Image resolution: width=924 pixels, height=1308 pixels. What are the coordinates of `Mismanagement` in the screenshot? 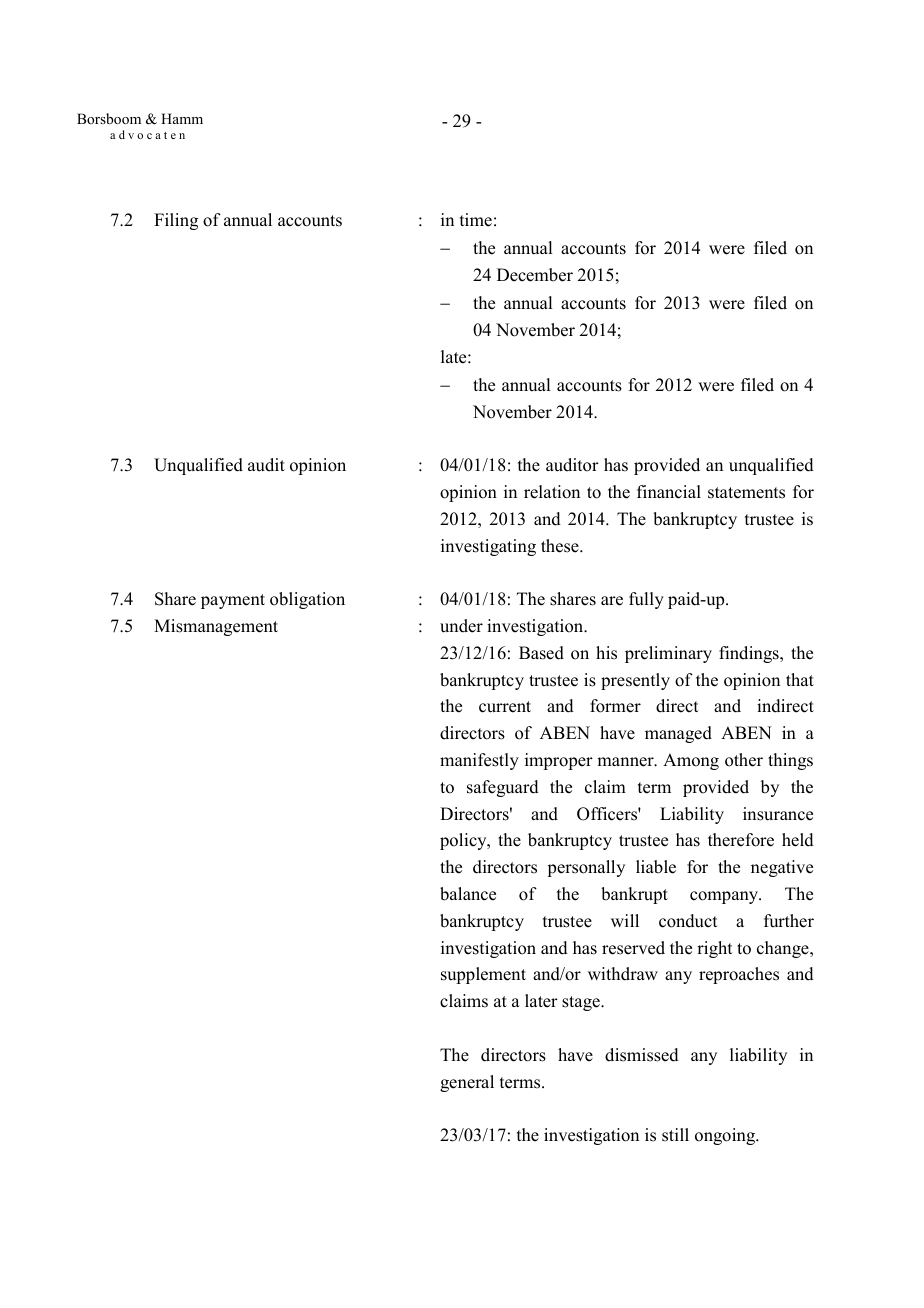 It's located at (216, 627).
